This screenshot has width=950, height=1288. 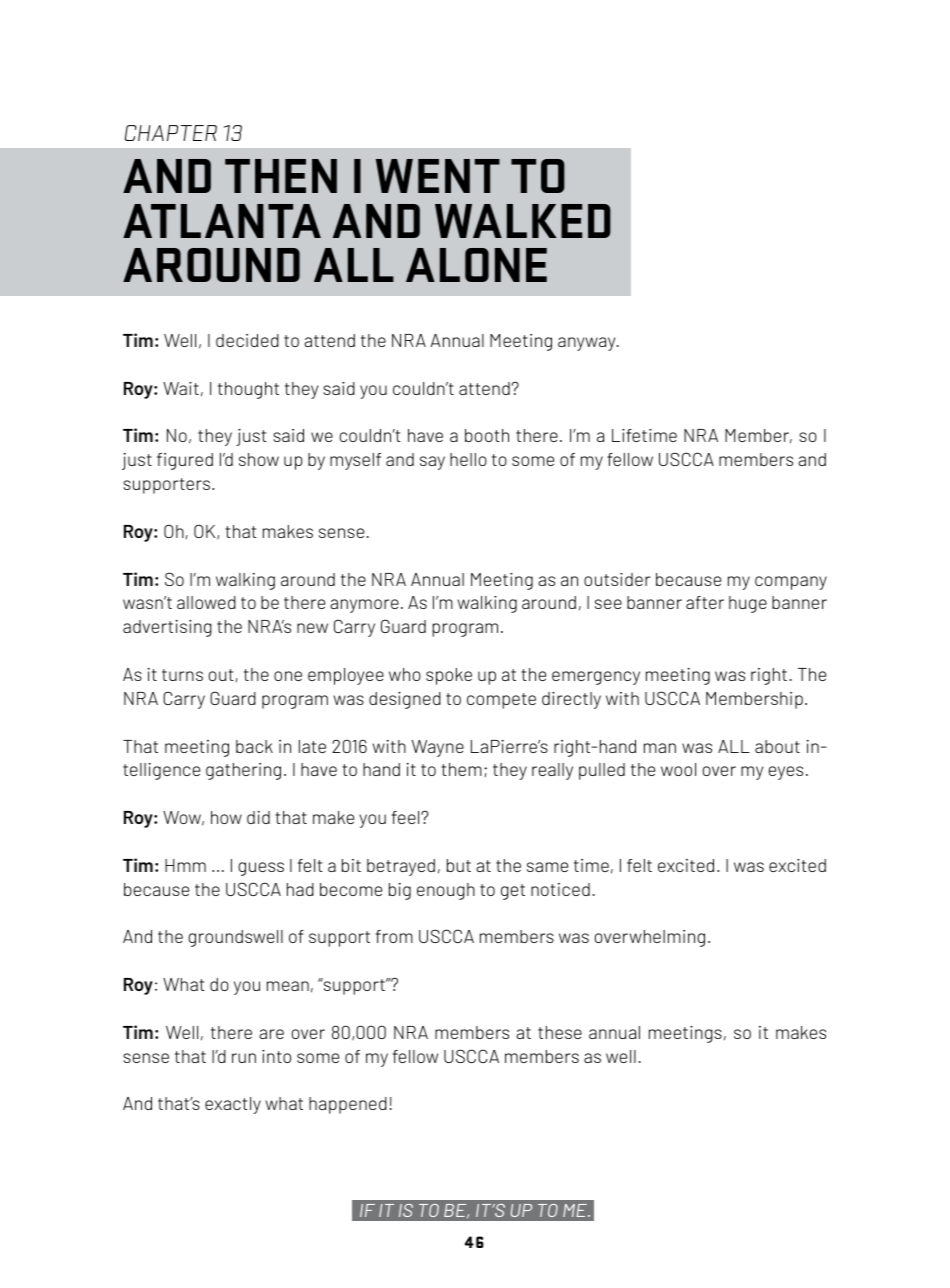 What do you see at coordinates (206, 602) in the screenshot?
I see `allowed` at bounding box center [206, 602].
